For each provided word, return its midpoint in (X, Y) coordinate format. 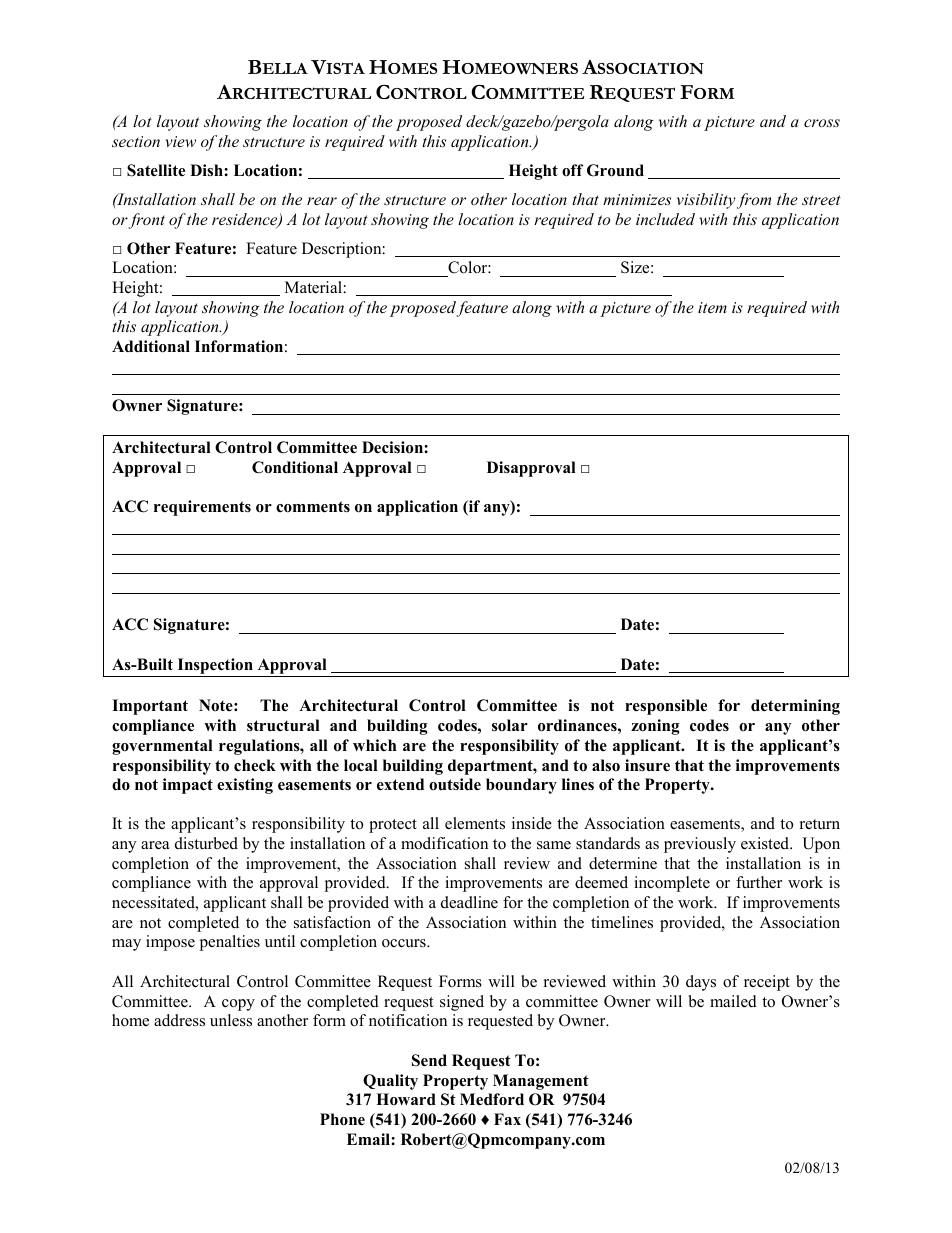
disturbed (206, 843)
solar (510, 725)
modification (444, 843)
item (712, 307)
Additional (151, 346)
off (572, 170)
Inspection (215, 666)
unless (231, 1020)
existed (766, 843)
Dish (207, 170)
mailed (733, 1001)
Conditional (295, 467)
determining (795, 707)
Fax (507, 1119)
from (754, 201)
